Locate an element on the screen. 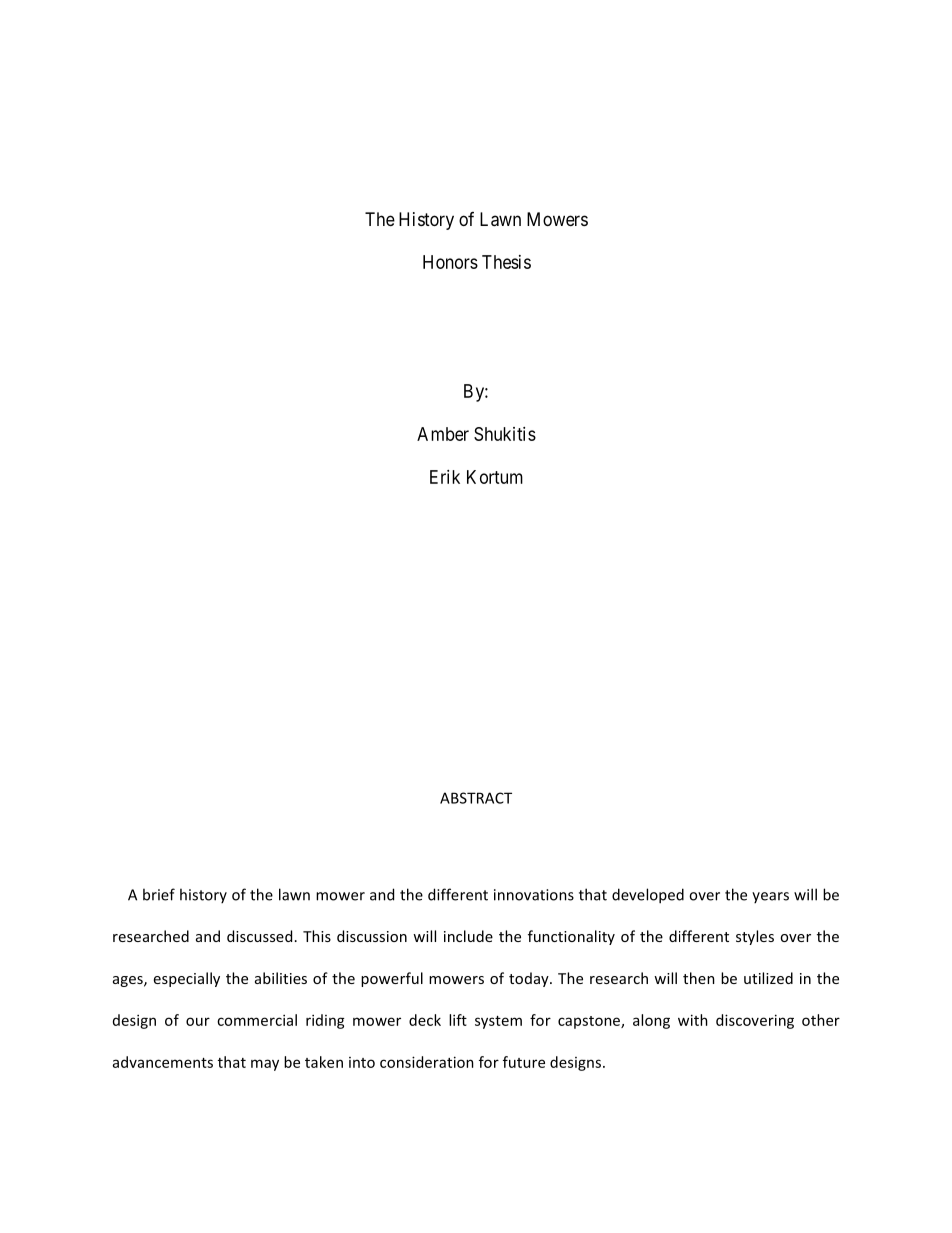 This screenshot has width=952, height=1233. discussed is located at coordinates (259, 936).
